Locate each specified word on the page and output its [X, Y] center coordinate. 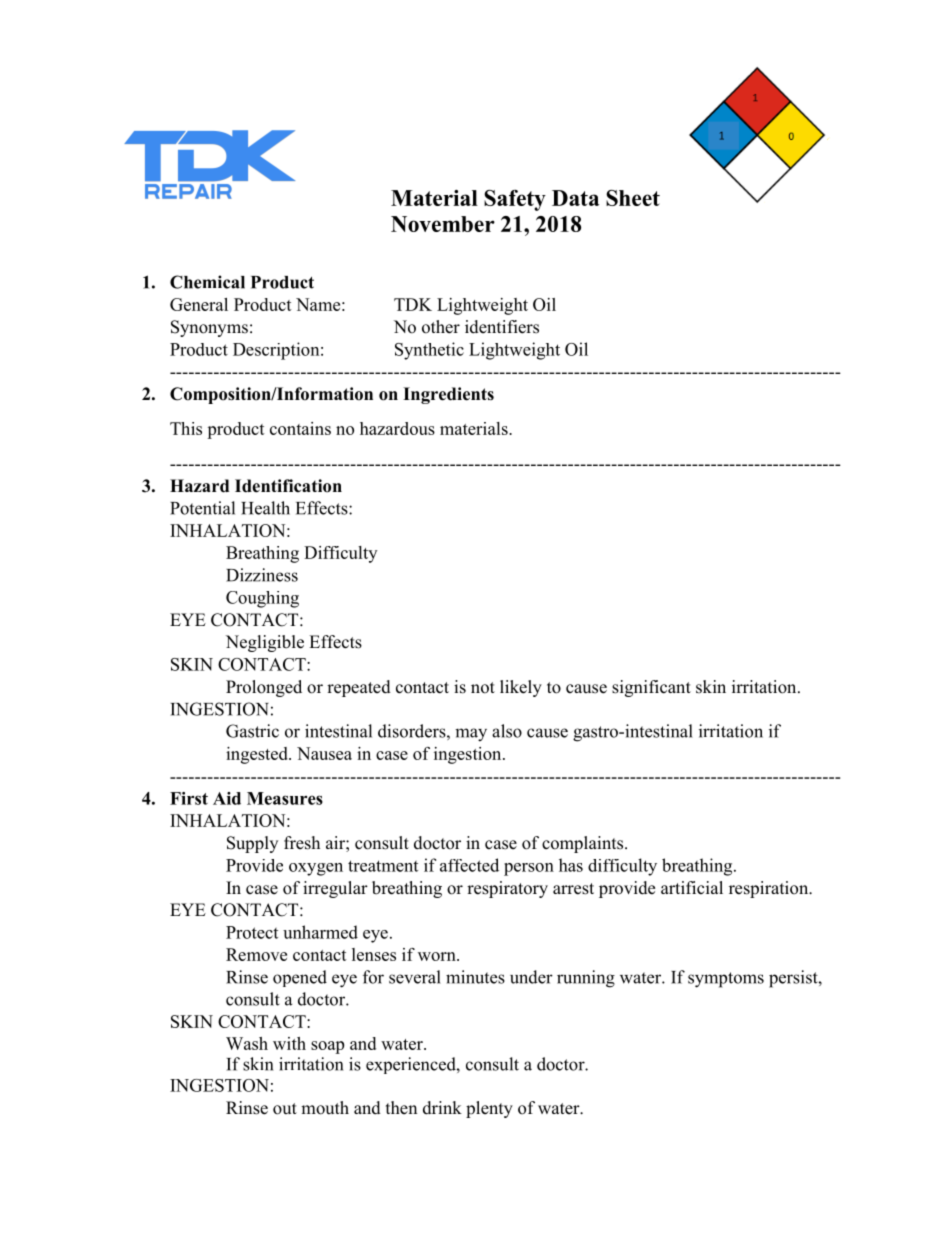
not [483, 688]
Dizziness [262, 575]
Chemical [207, 282]
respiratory [507, 889]
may [471, 735]
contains [300, 428]
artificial [692, 888]
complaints [584, 844]
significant [651, 688]
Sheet [633, 198]
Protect [252, 932]
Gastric [252, 731]
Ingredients [448, 395]
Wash [247, 1043]
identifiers [502, 327]
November [443, 224]
